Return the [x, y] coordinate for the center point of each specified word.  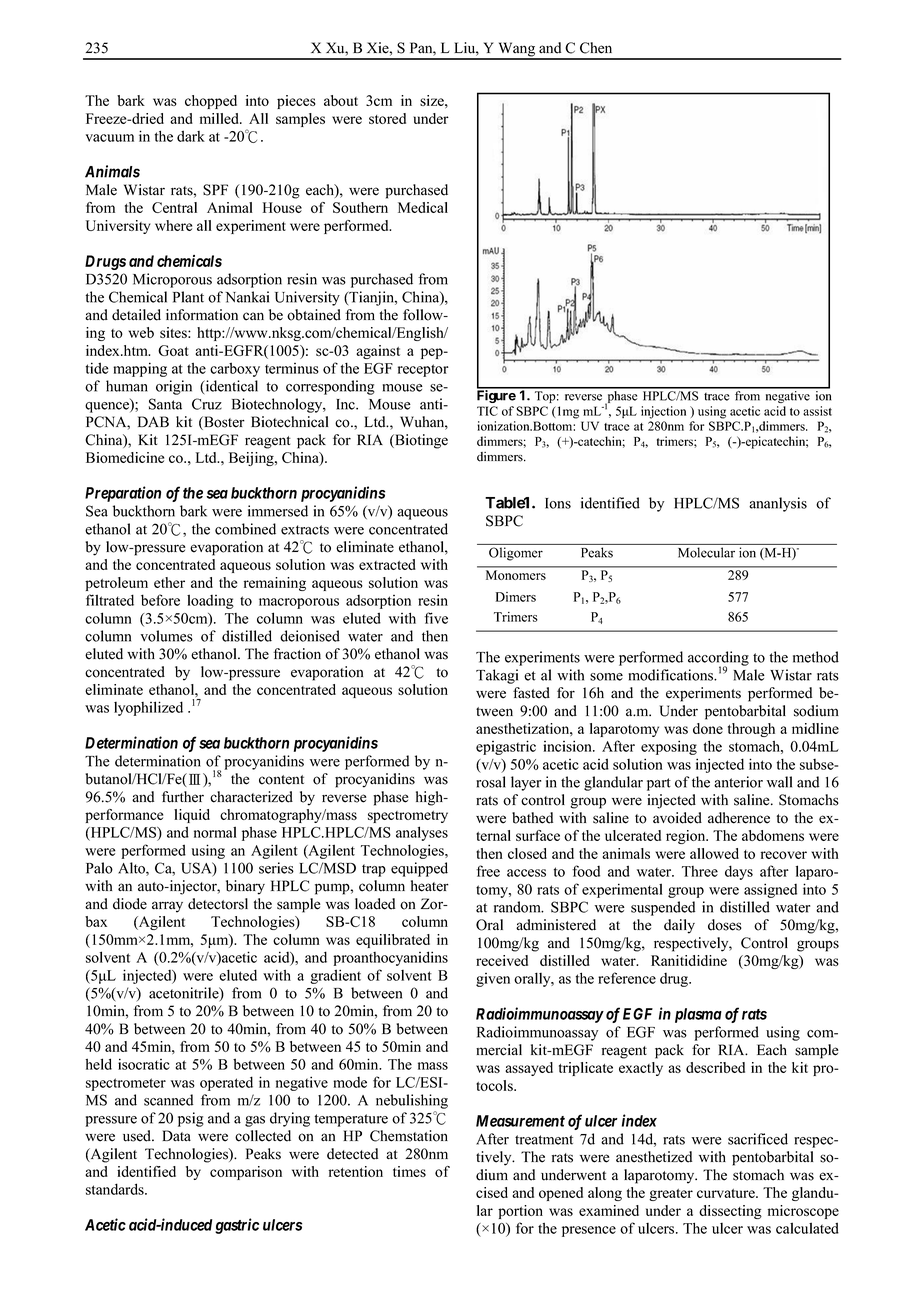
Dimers [516, 597]
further [183, 797]
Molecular [706, 552]
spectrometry [408, 817]
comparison [246, 1173]
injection [663, 412]
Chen [596, 48]
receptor [423, 370]
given [493, 980]
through [751, 730]
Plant [188, 297]
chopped [211, 102]
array [167, 907]
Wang [517, 50]
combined [245, 529]
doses [725, 925]
